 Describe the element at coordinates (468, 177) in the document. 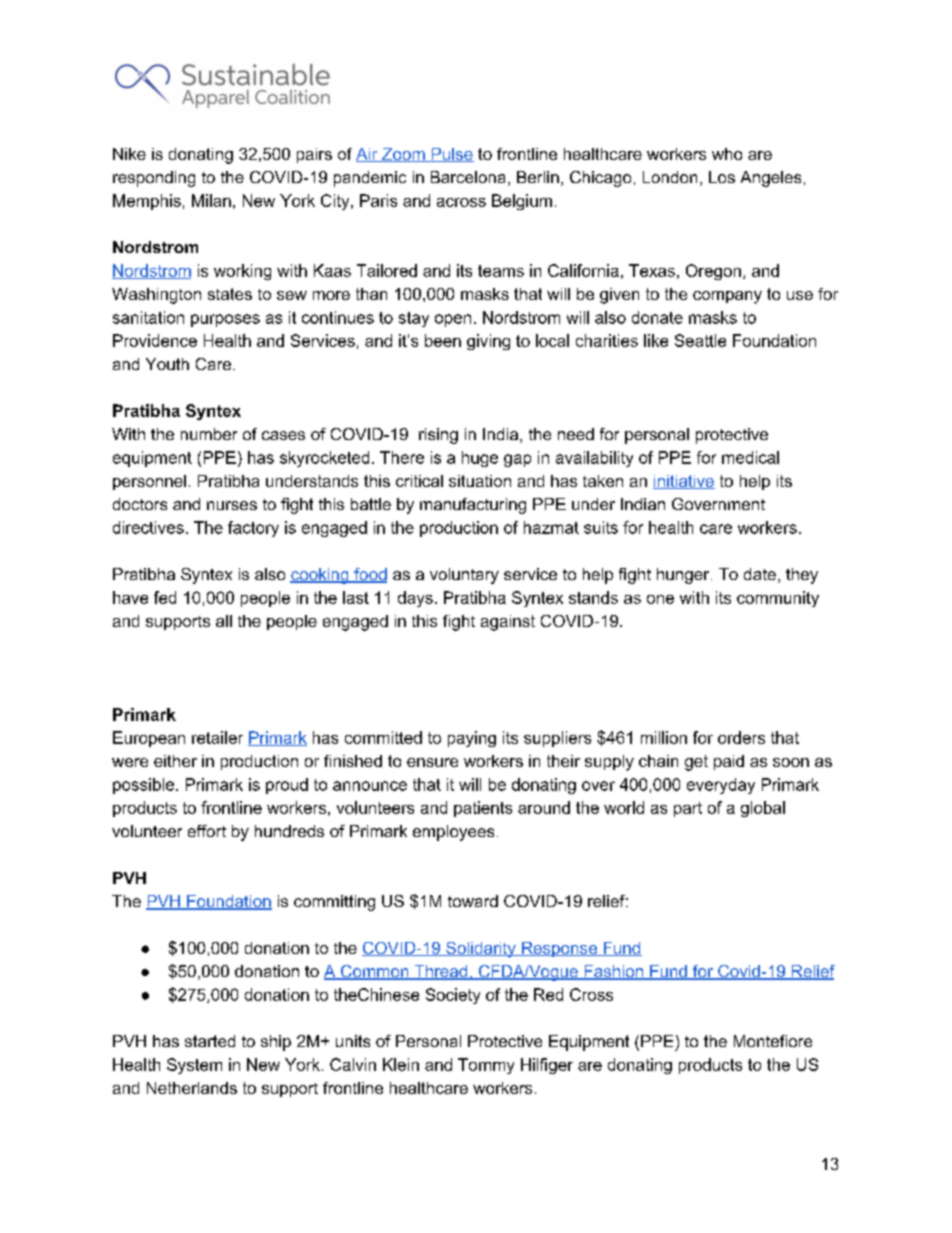

I see `Barcelona` at that location.
